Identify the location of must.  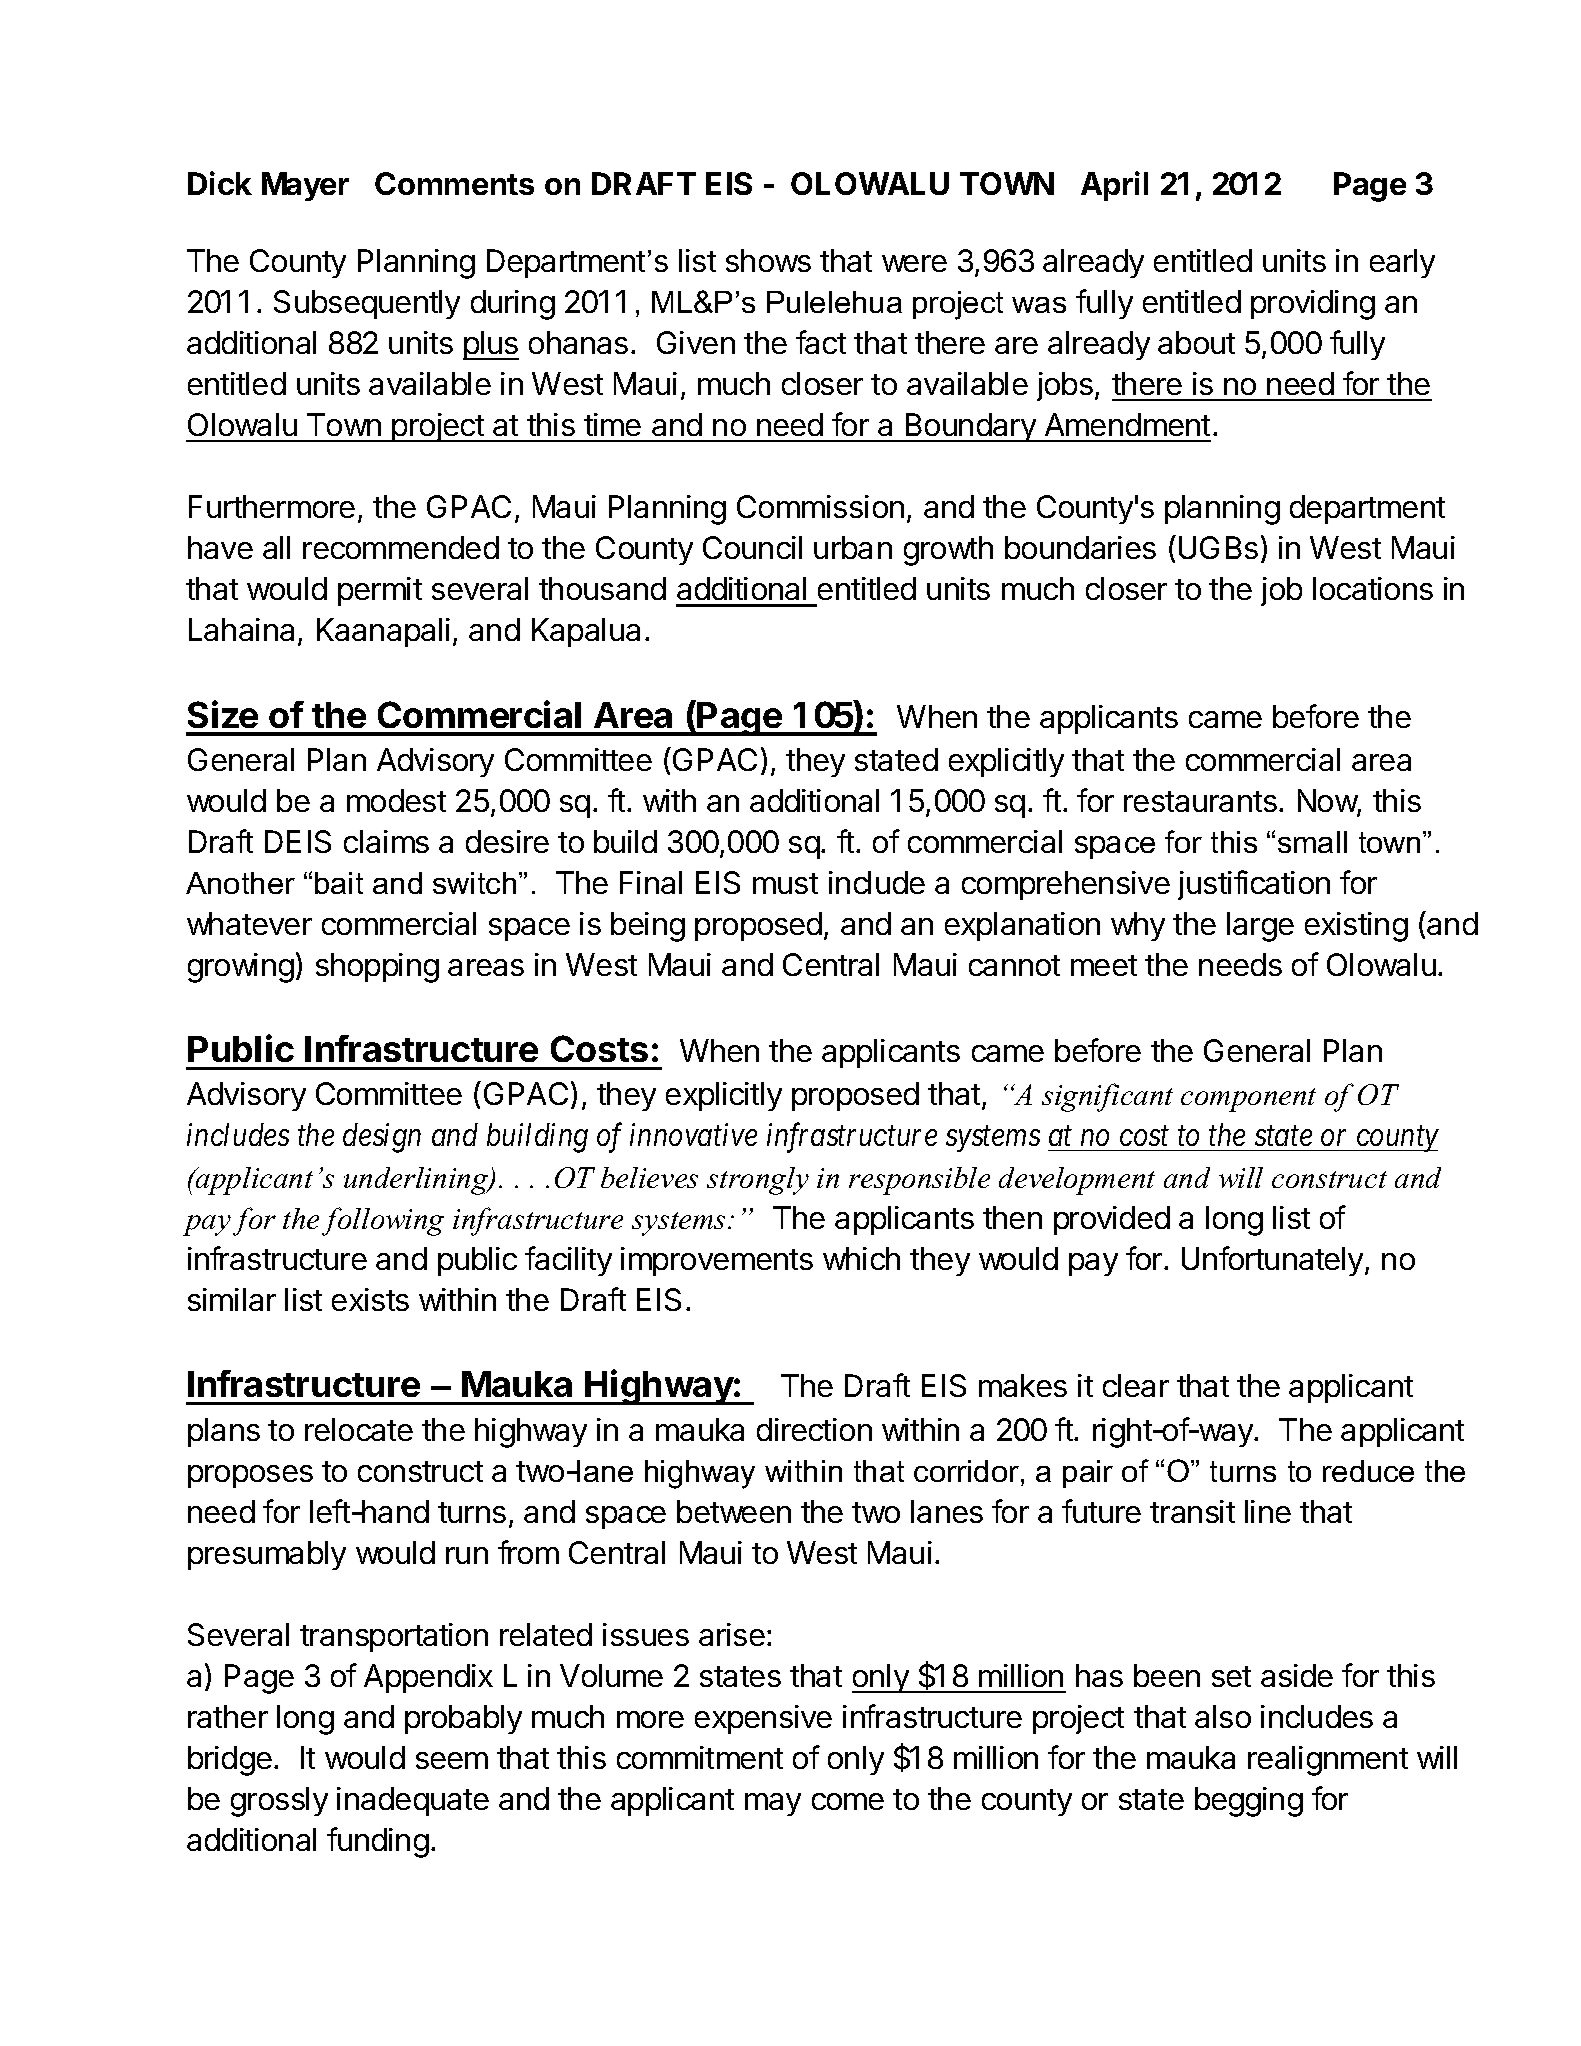
(785, 883).
